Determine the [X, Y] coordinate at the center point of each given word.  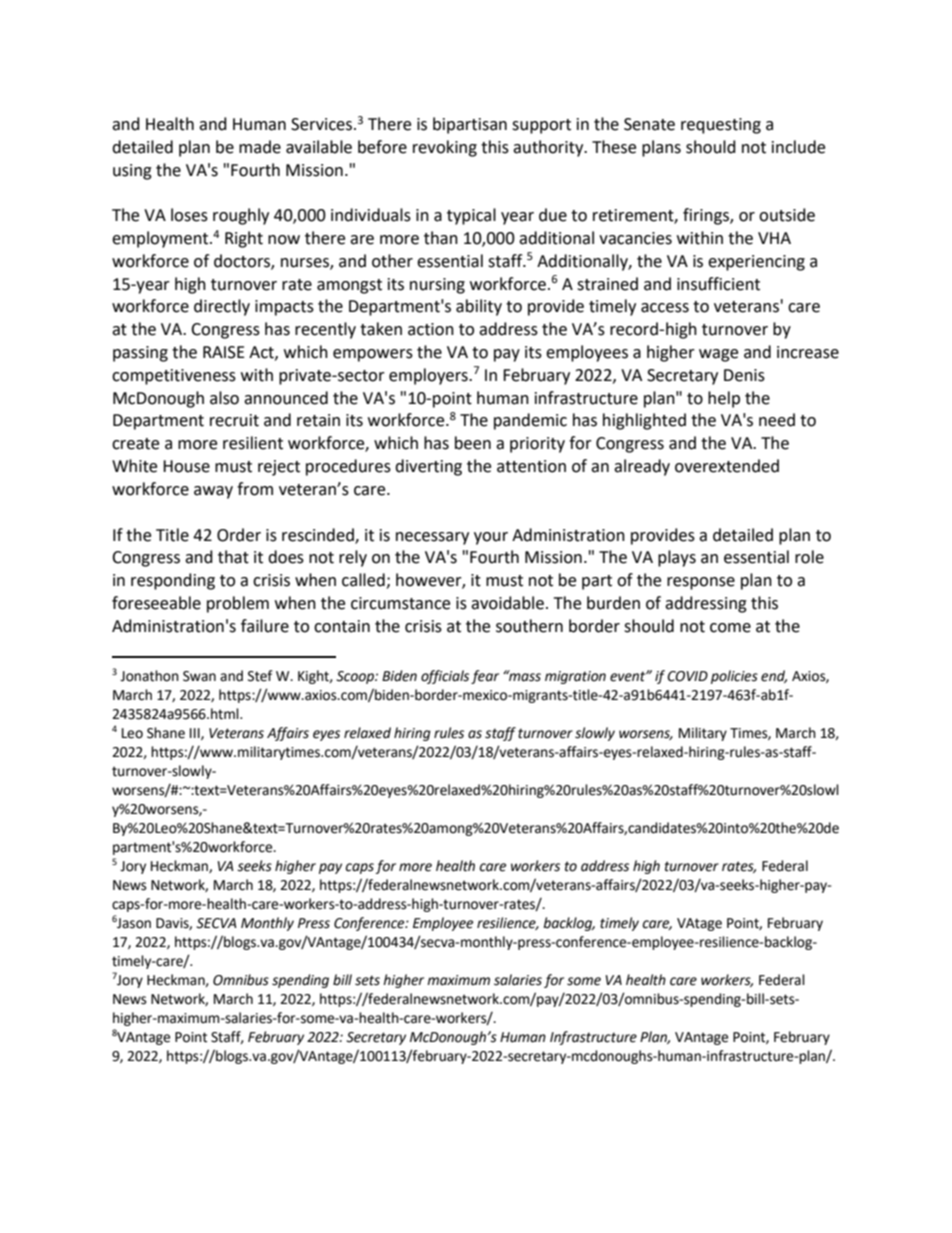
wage [718, 355]
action [431, 329]
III [196, 734]
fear [485, 677]
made [260, 147]
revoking [445, 148]
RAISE [224, 352]
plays [677, 558]
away [213, 492]
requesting [721, 126]
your [491, 538]
